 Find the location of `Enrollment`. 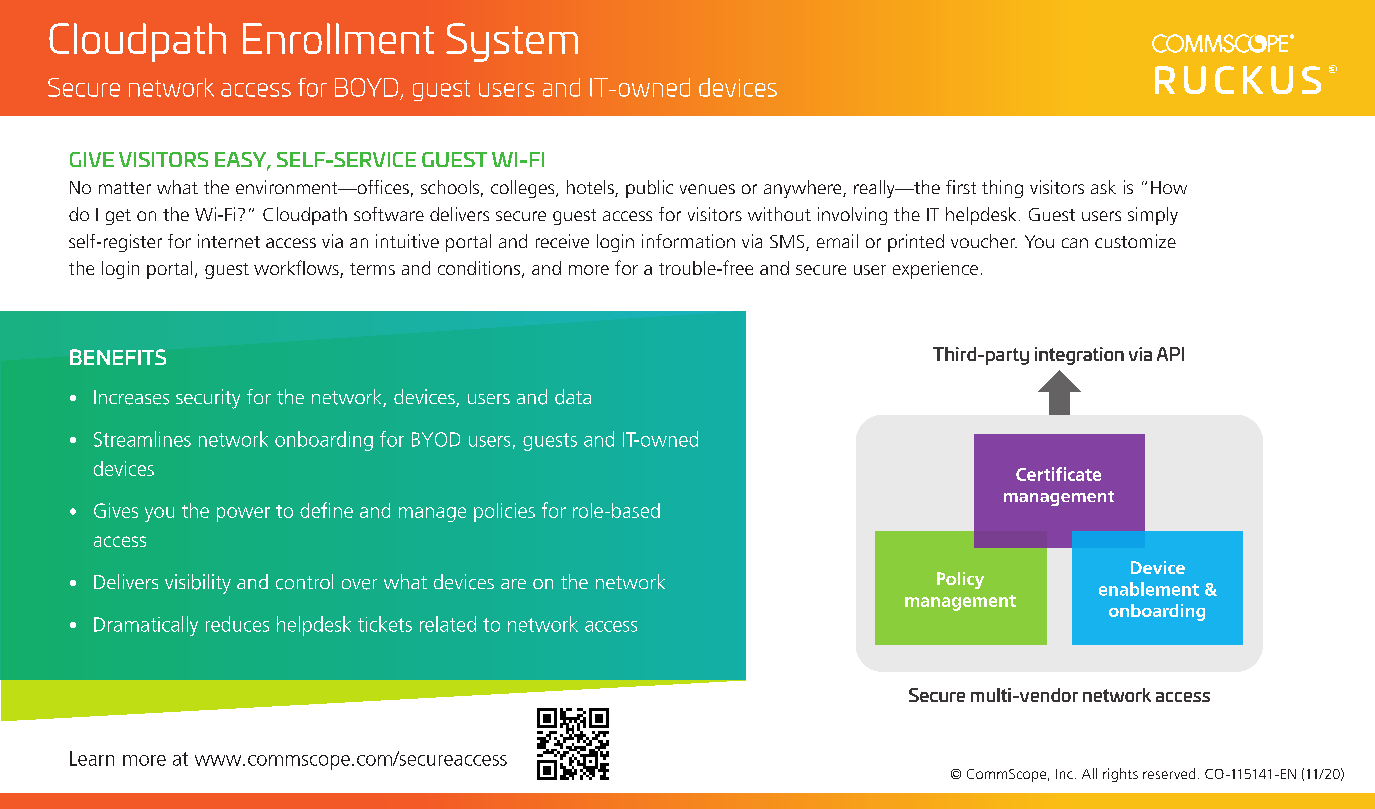

Enrollment is located at coordinates (338, 38).
